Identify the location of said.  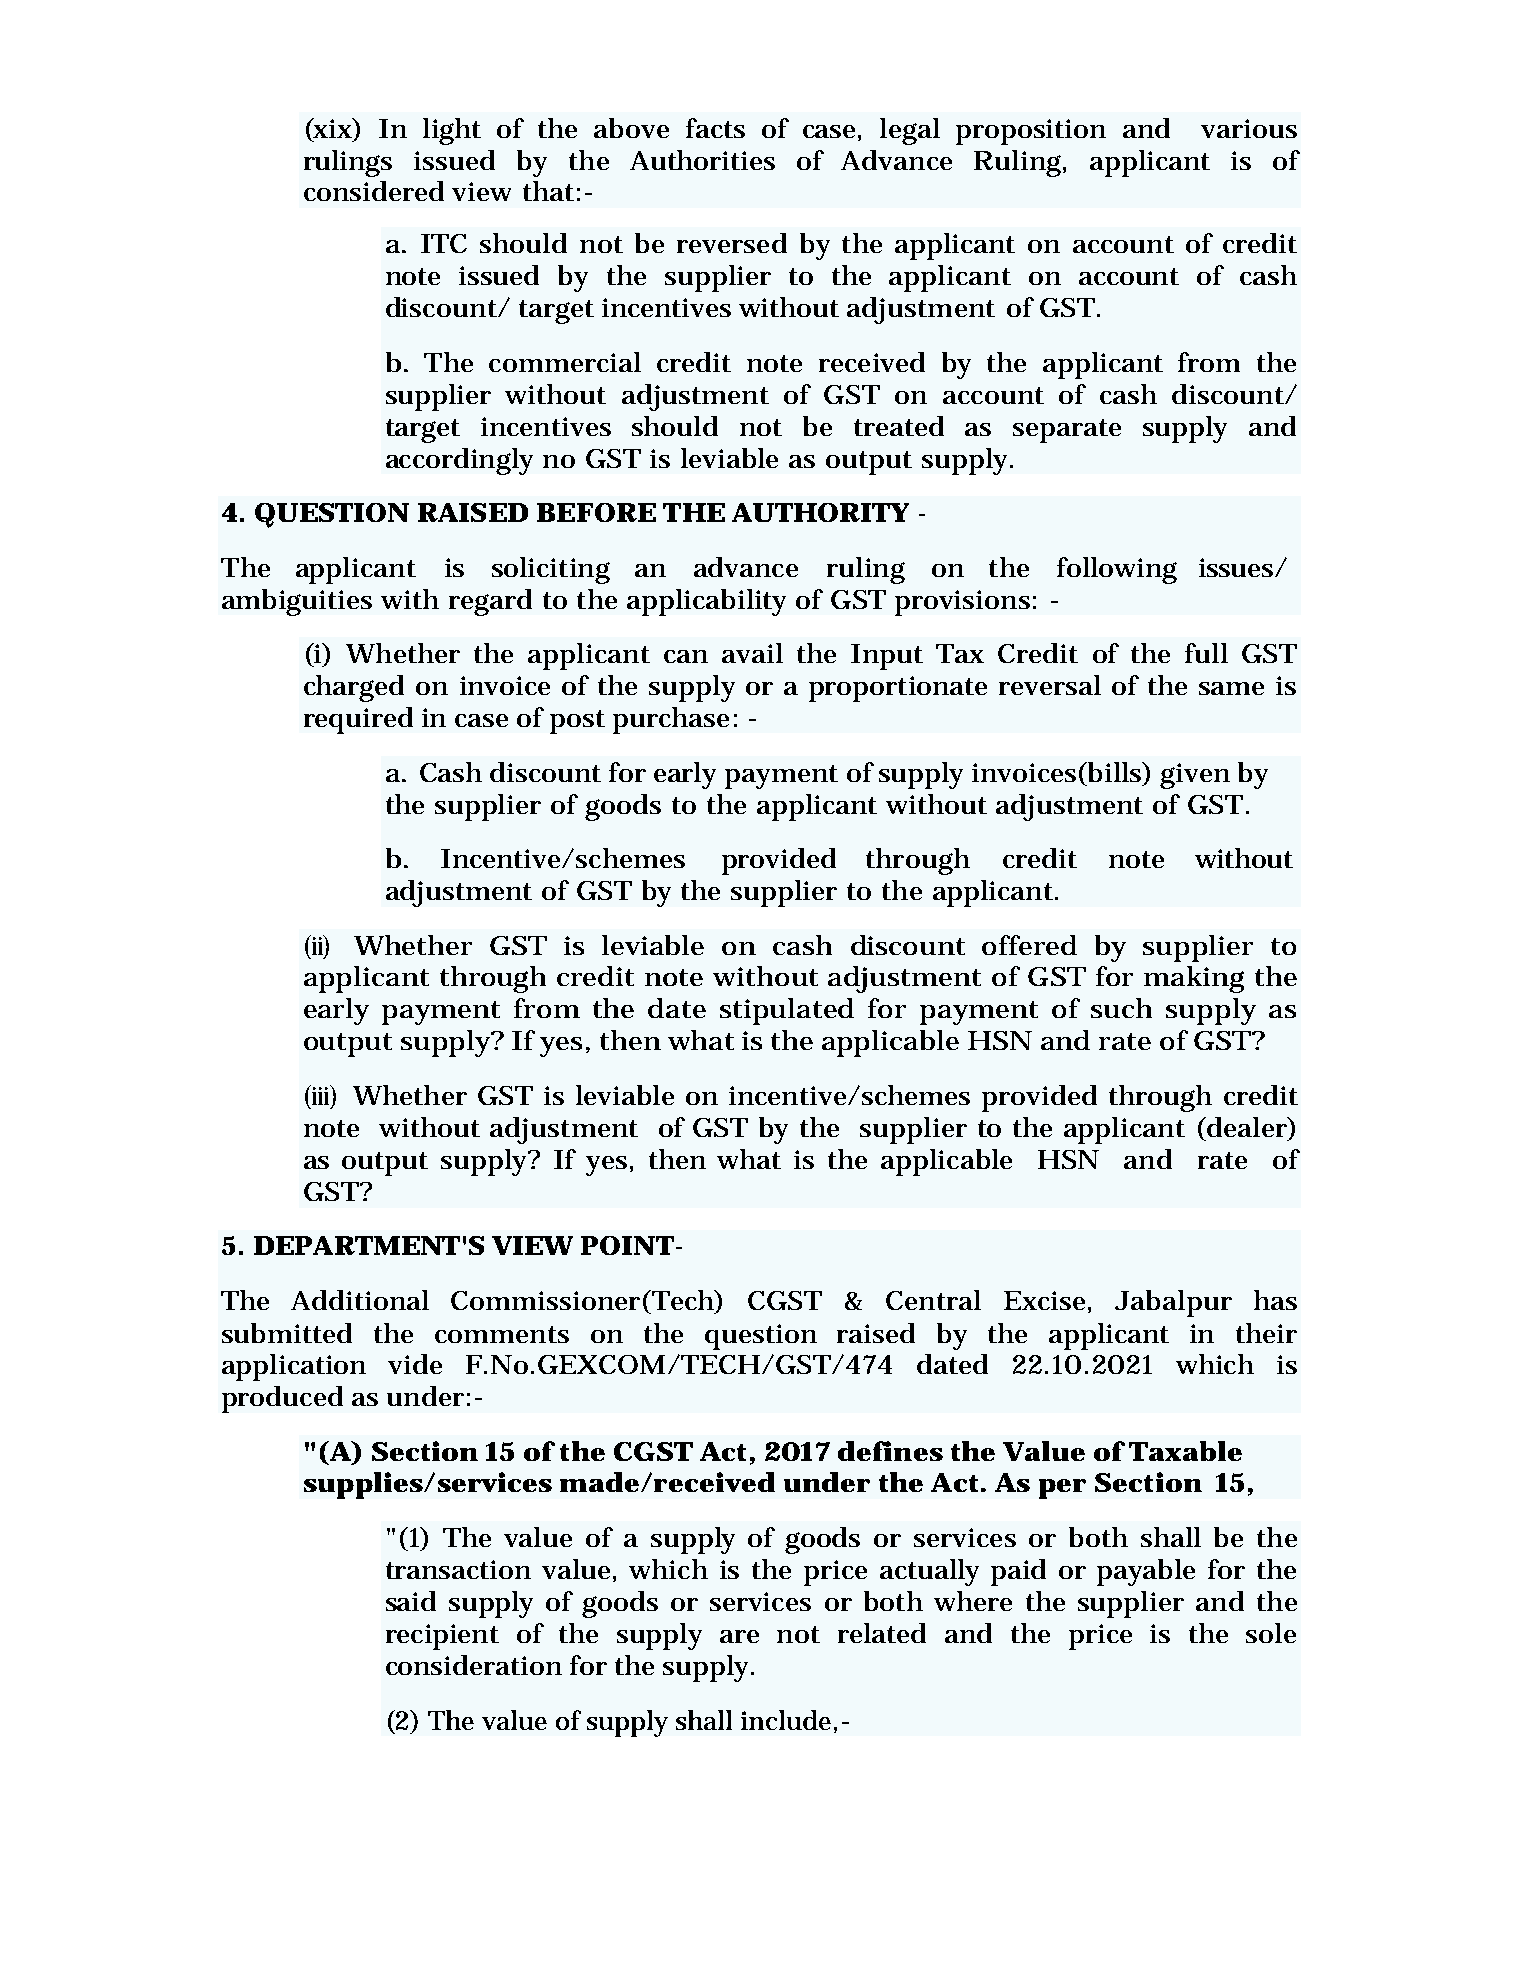
(411, 1601).
